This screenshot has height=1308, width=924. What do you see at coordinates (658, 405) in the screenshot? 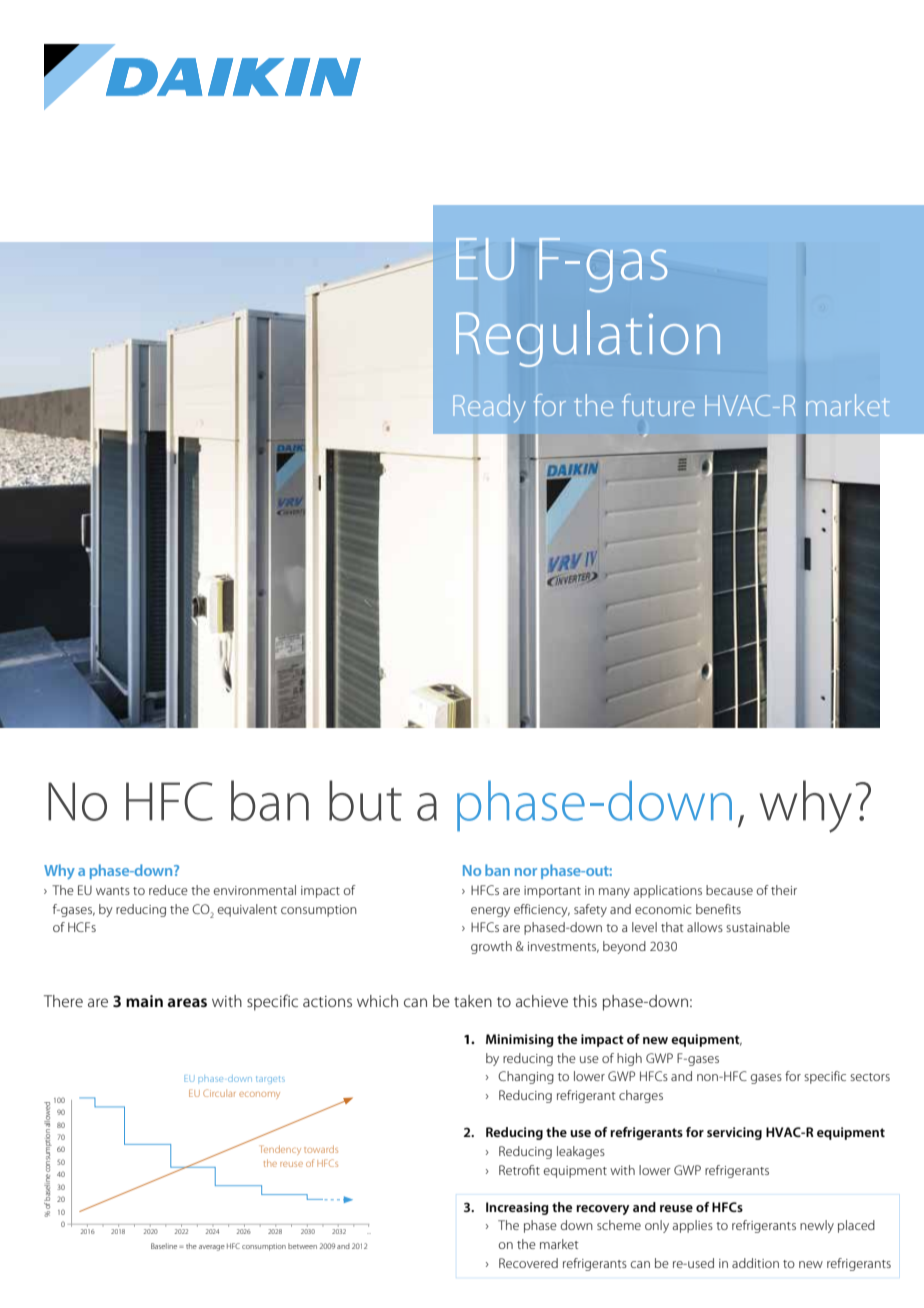
I see `future` at bounding box center [658, 405].
